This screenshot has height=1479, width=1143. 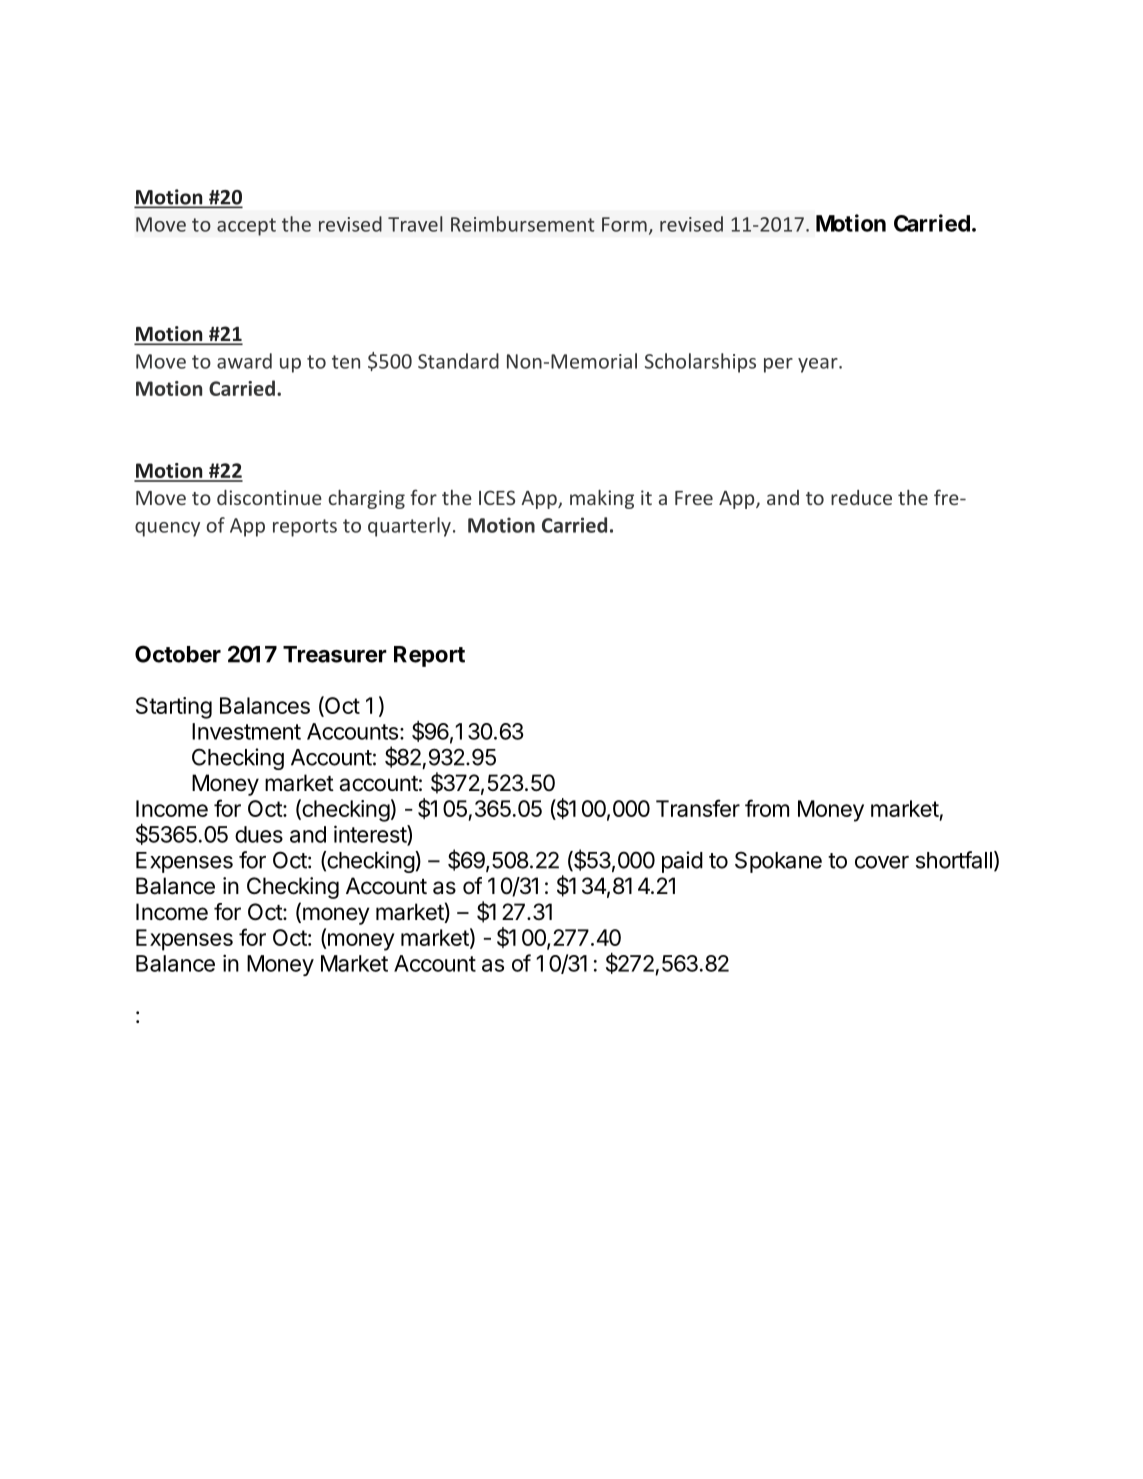 What do you see at coordinates (624, 224) in the screenshot?
I see `Form` at bounding box center [624, 224].
